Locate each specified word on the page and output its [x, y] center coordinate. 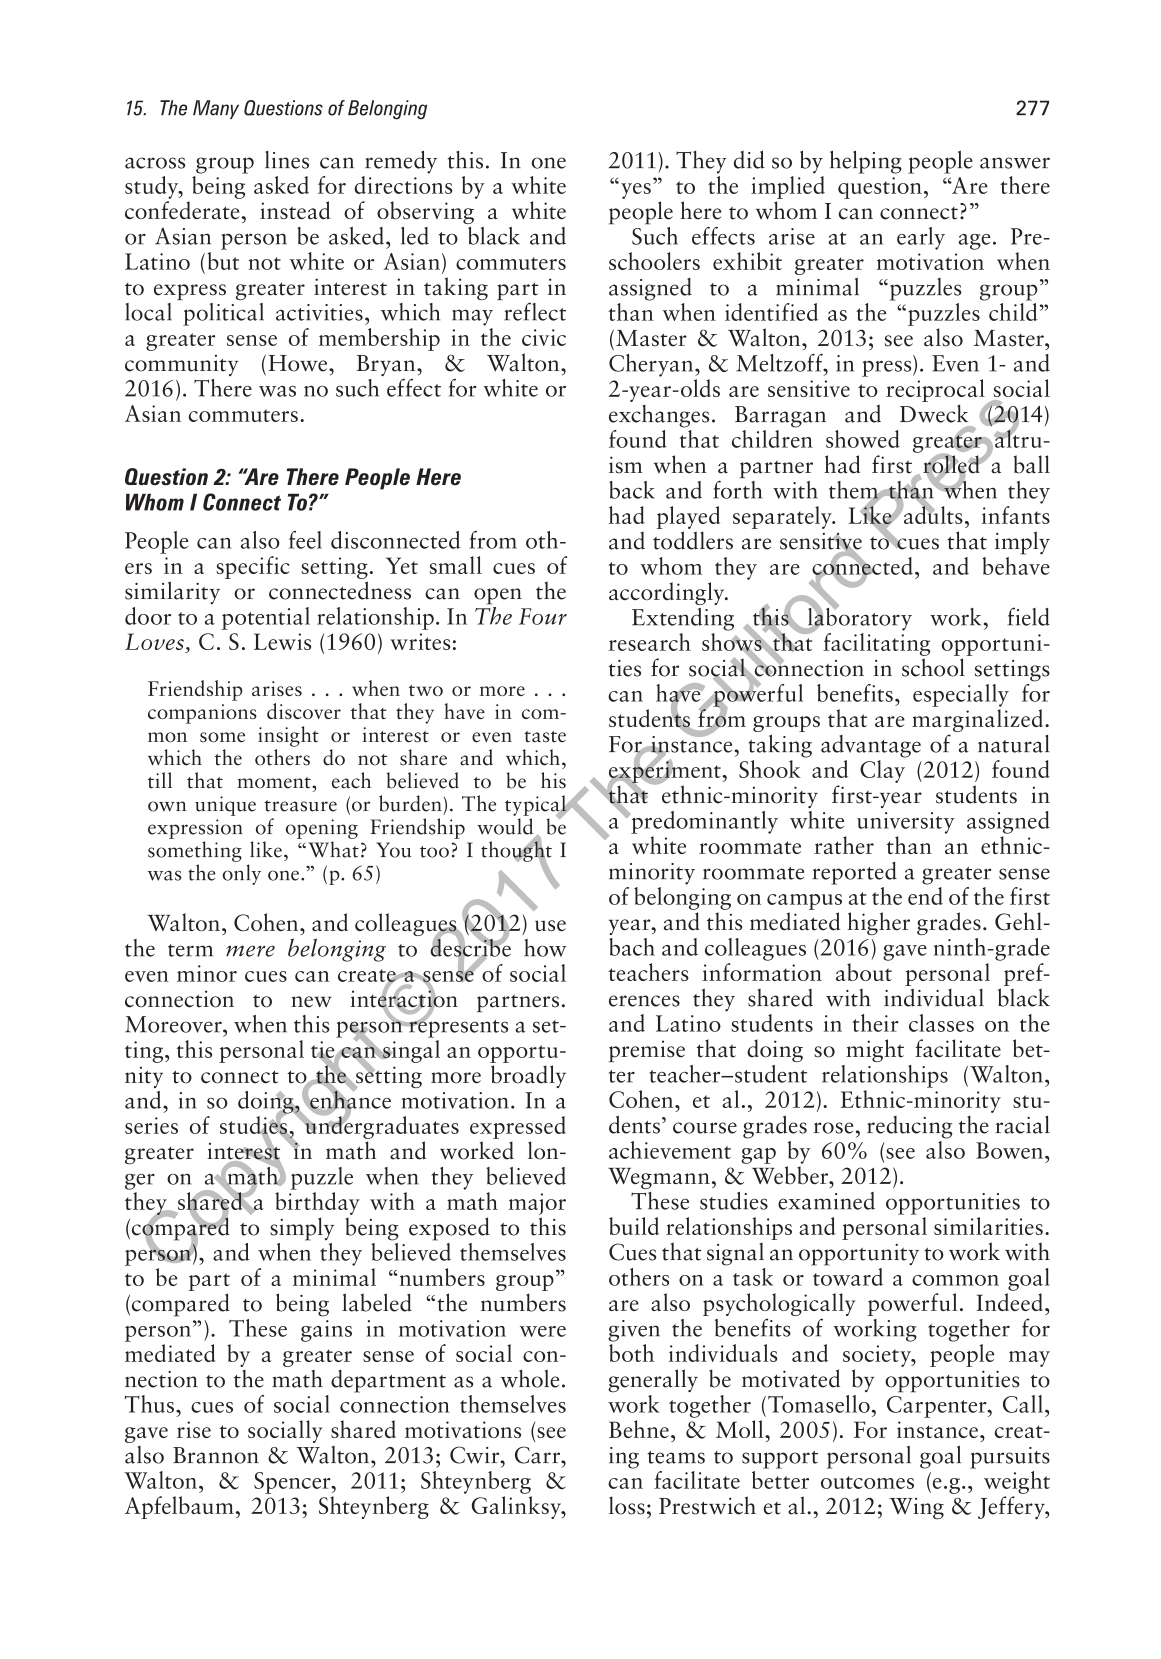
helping [866, 162]
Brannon [216, 1455]
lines [287, 160]
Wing [916, 1509]
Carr [539, 1455]
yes [636, 191]
